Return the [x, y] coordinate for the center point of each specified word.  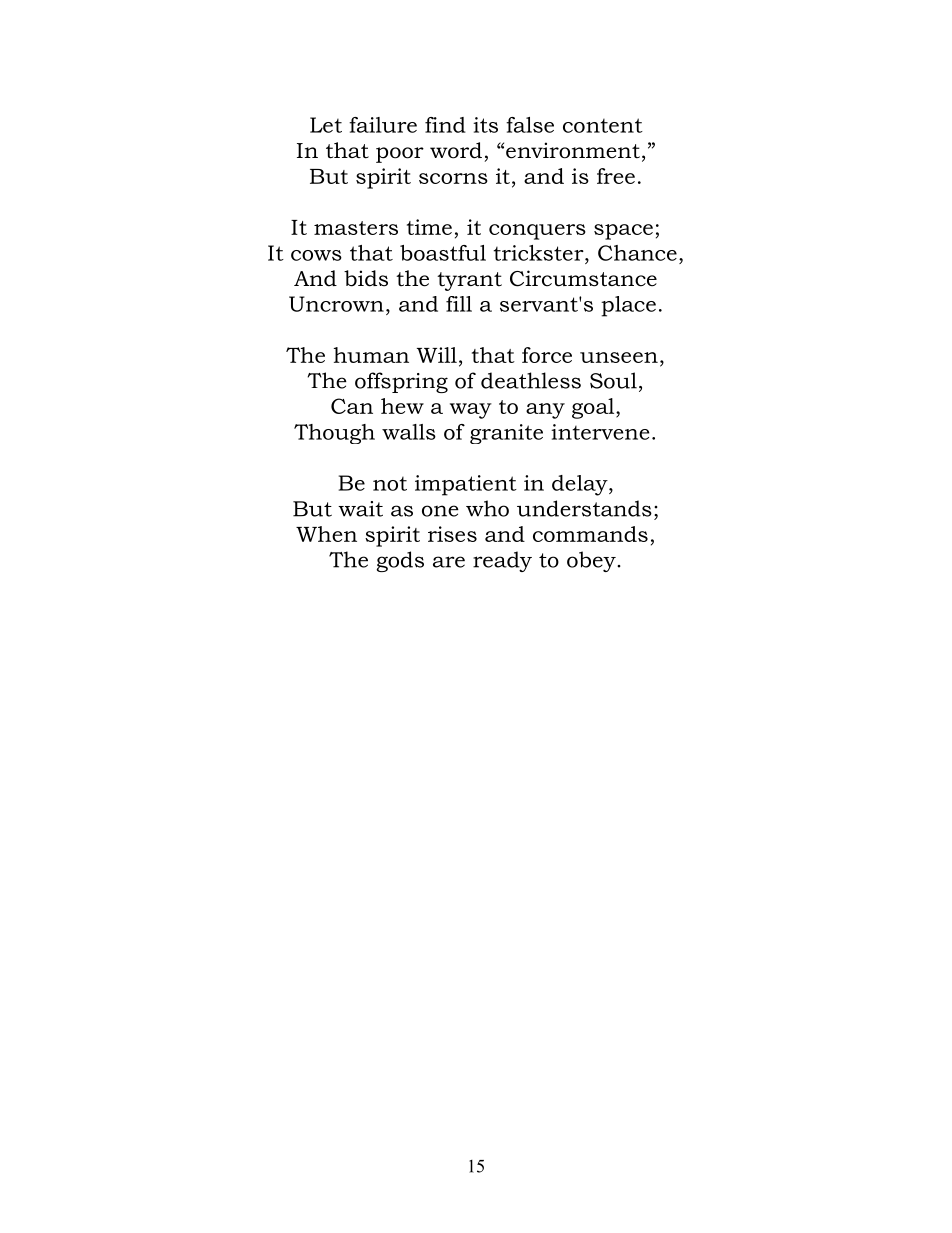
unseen [619, 357]
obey [592, 561]
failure [383, 125]
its [485, 125]
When [326, 534]
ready [502, 561]
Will [437, 355]
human [371, 355]
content [603, 125]
